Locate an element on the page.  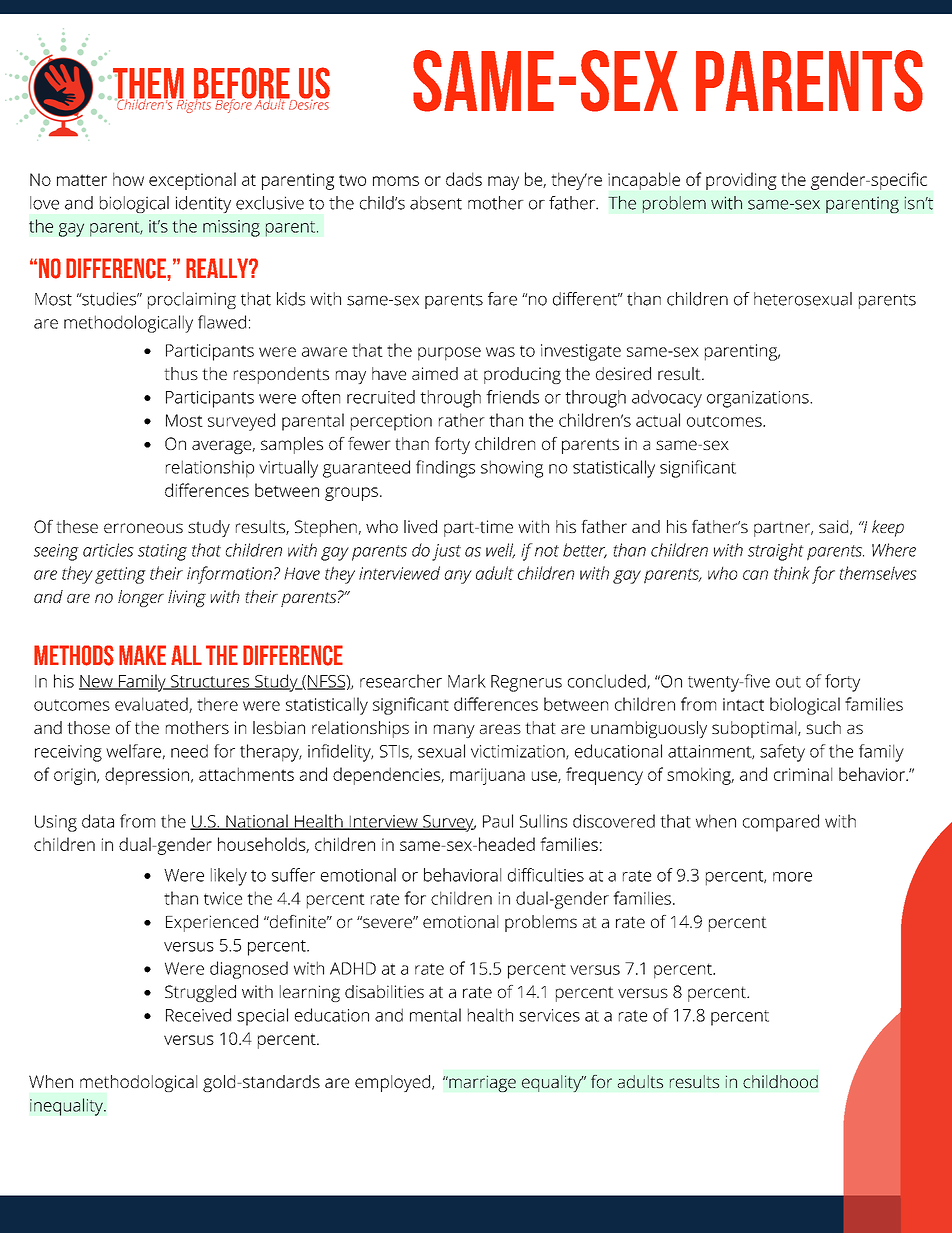
services is located at coordinates (549, 1015).
